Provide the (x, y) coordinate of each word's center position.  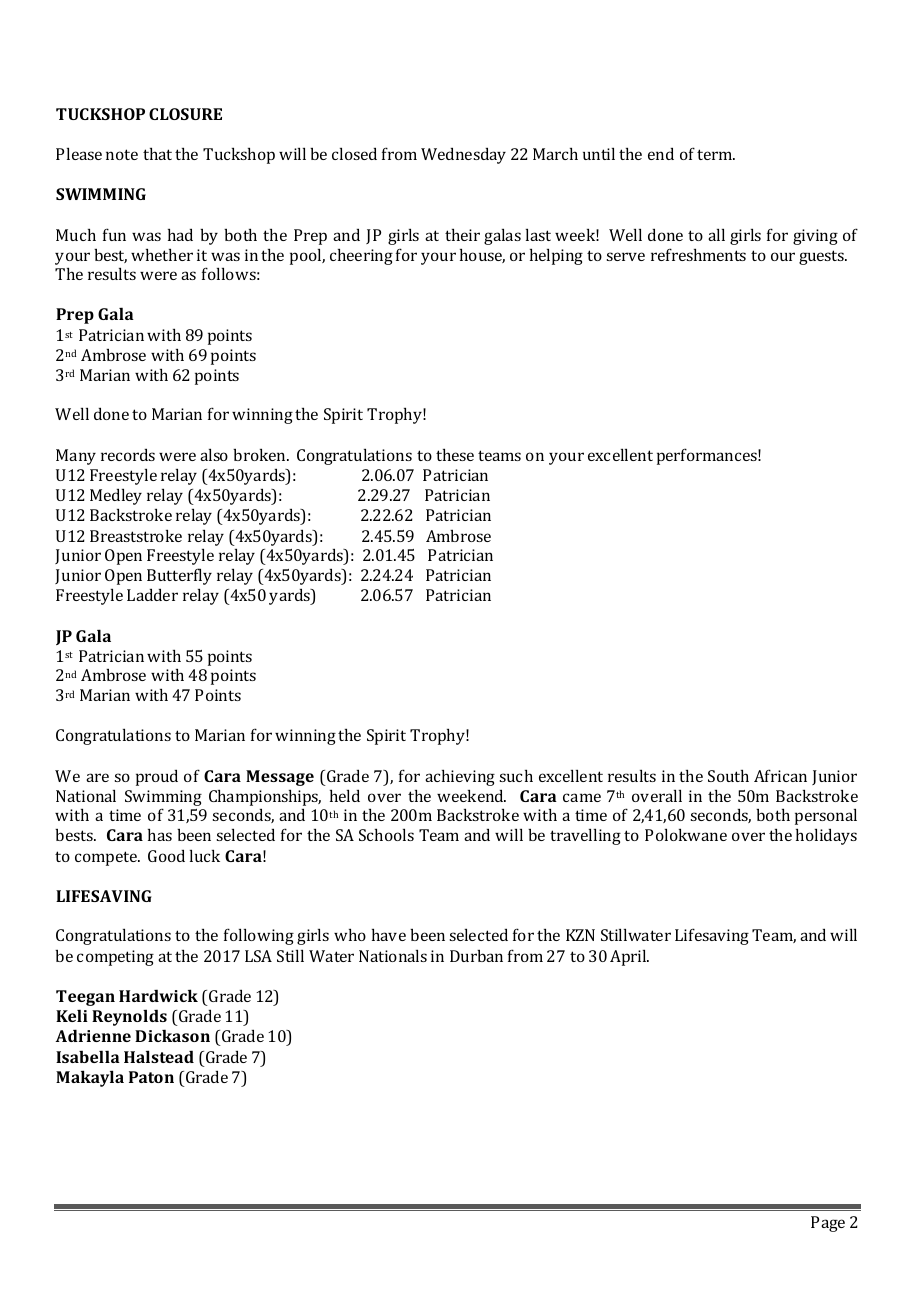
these (455, 454)
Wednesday (463, 155)
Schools (386, 834)
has (160, 834)
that (157, 153)
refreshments (698, 254)
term (716, 154)
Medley (116, 496)
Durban (476, 955)
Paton (151, 1077)
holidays (826, 836)
